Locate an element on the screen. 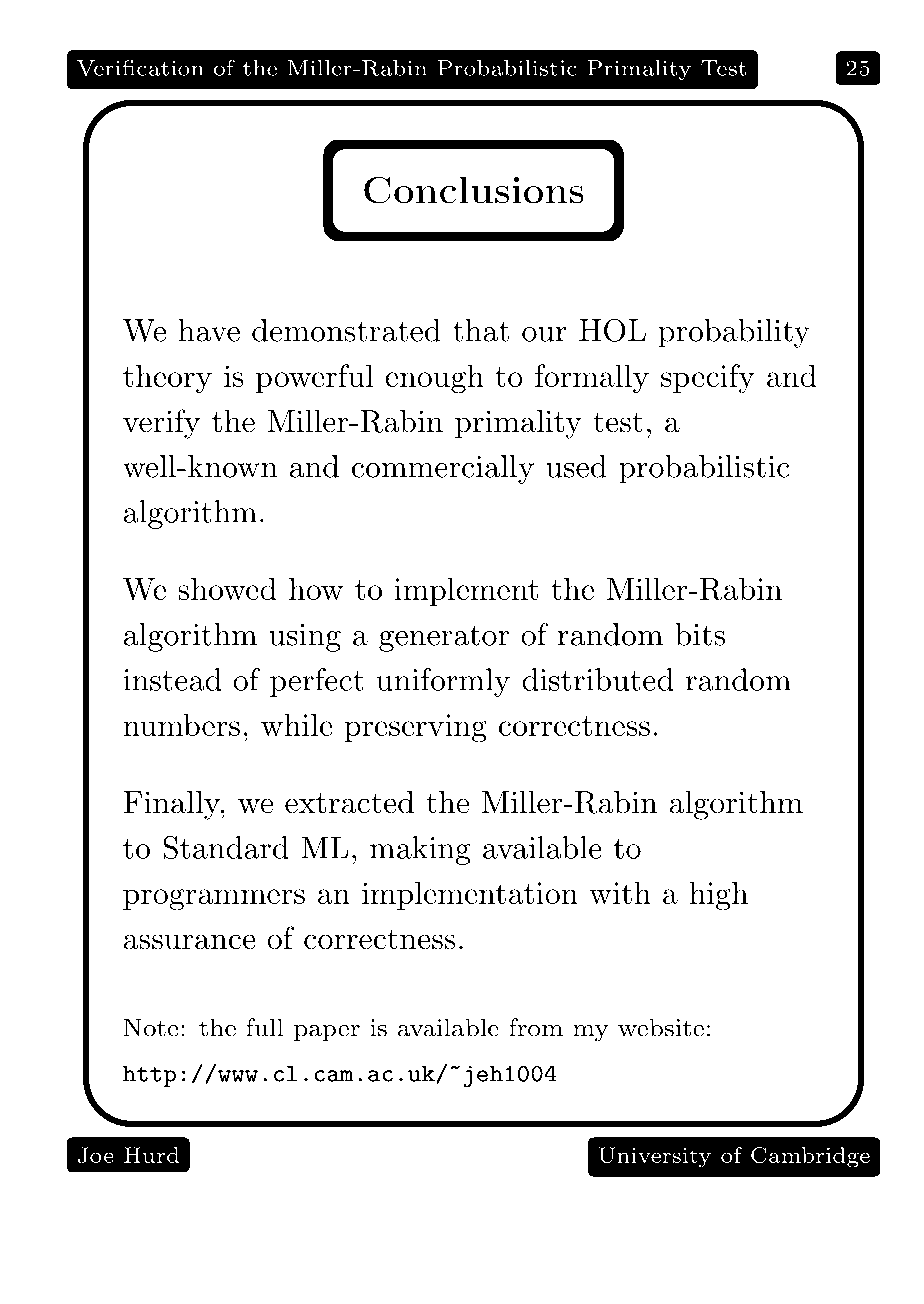  high is located at coordinates (718, 896).
